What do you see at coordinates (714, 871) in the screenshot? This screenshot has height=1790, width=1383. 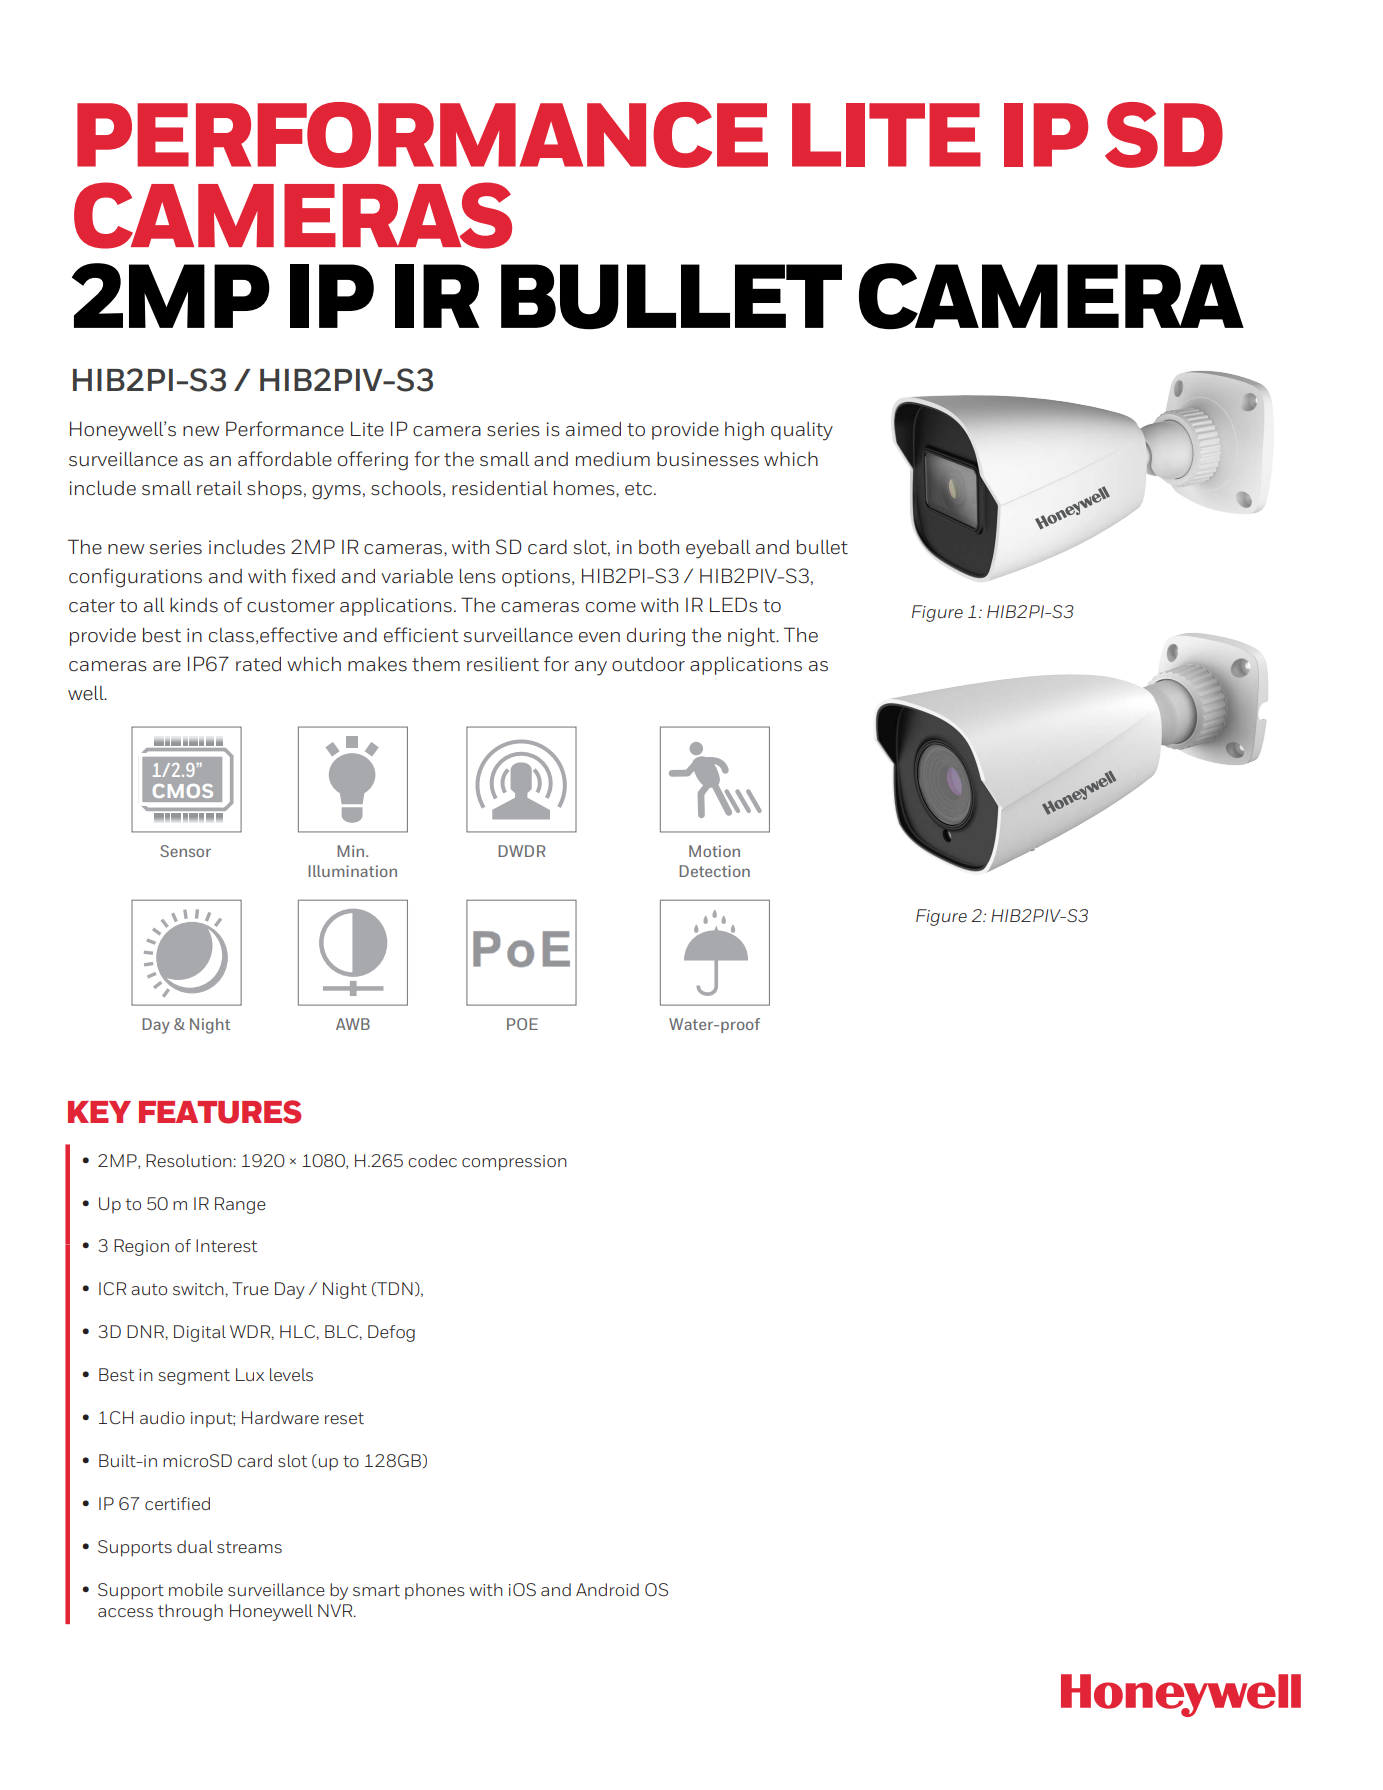 I see `Detection` at bounding box center [714, 871].
